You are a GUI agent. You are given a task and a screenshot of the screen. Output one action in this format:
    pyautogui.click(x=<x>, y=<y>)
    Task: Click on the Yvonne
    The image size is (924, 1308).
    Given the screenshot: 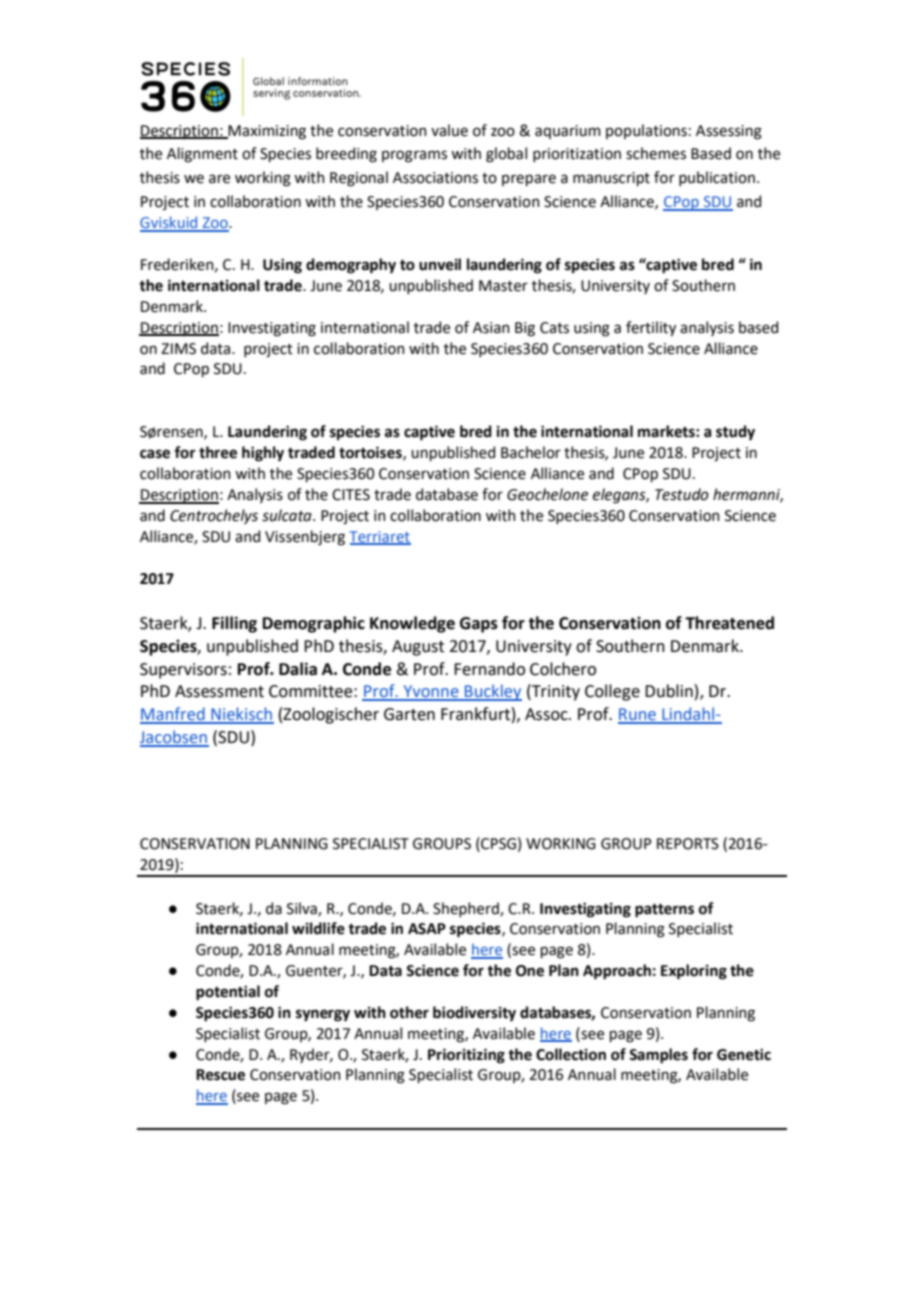 What is the action you would take?
    pyautogui.click(x=431, y=692)
